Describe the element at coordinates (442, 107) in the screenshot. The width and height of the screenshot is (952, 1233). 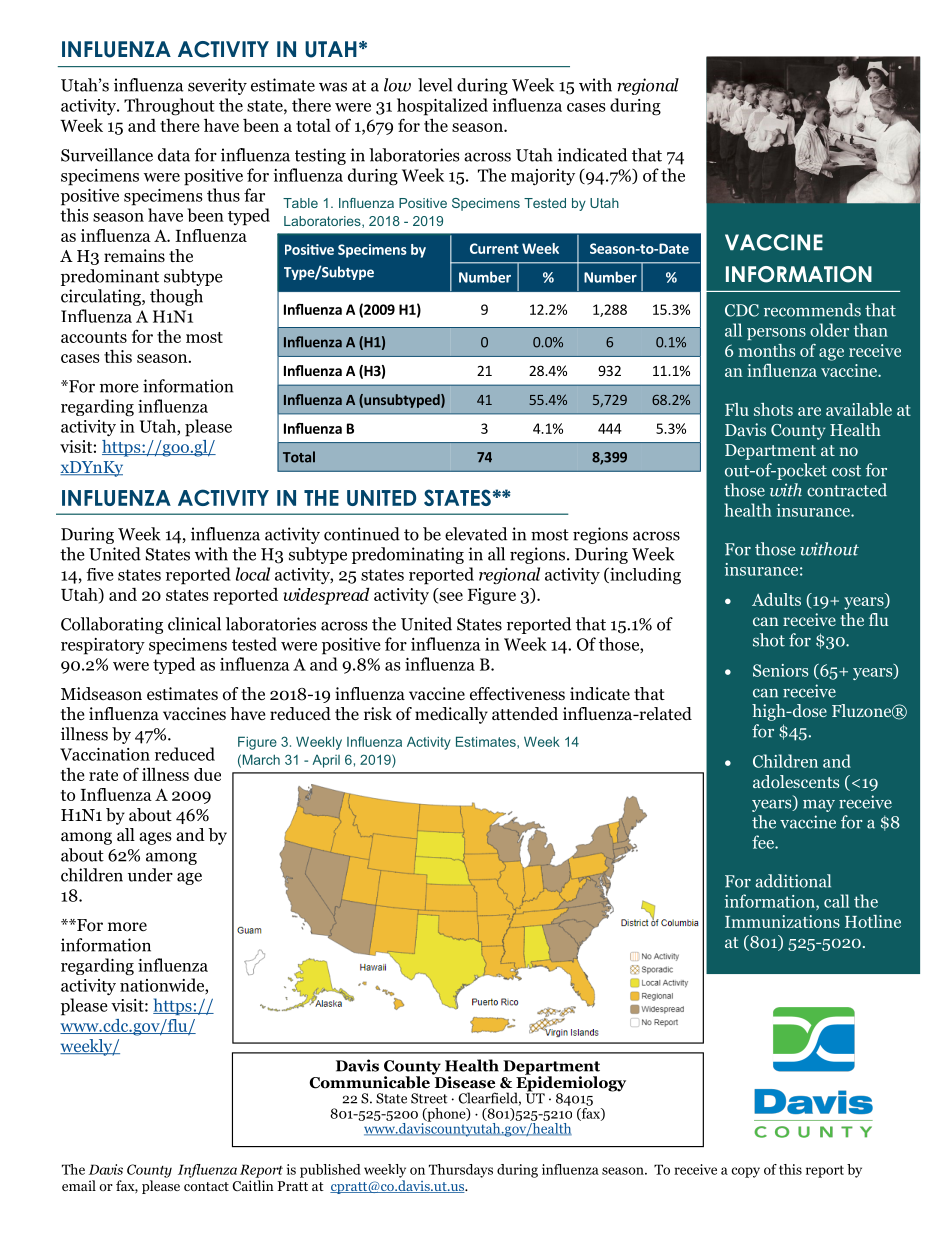
I see `hospitalized` at that location.
